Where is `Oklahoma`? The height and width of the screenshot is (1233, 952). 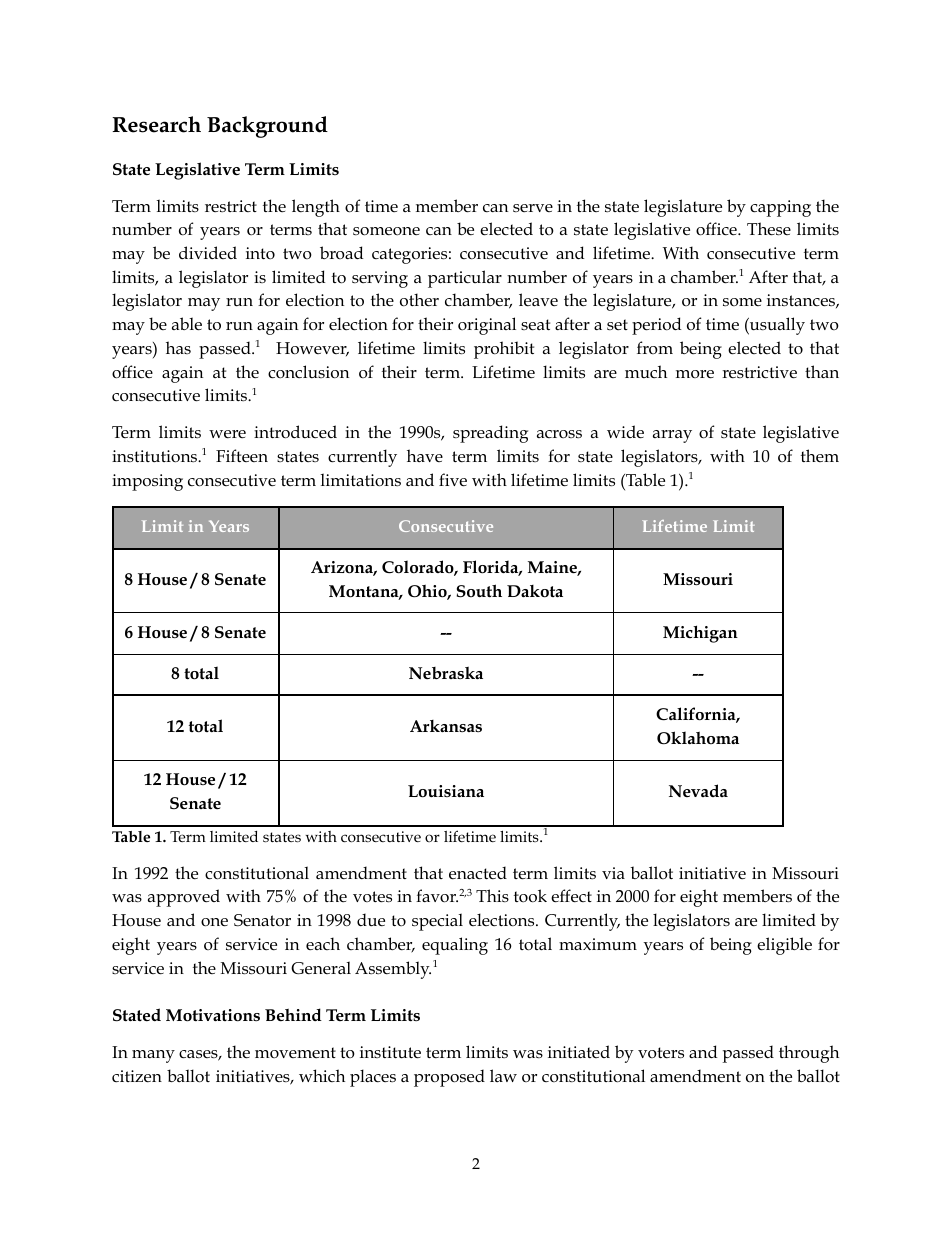
Oklahoma is located at coordinates (698, 738).
